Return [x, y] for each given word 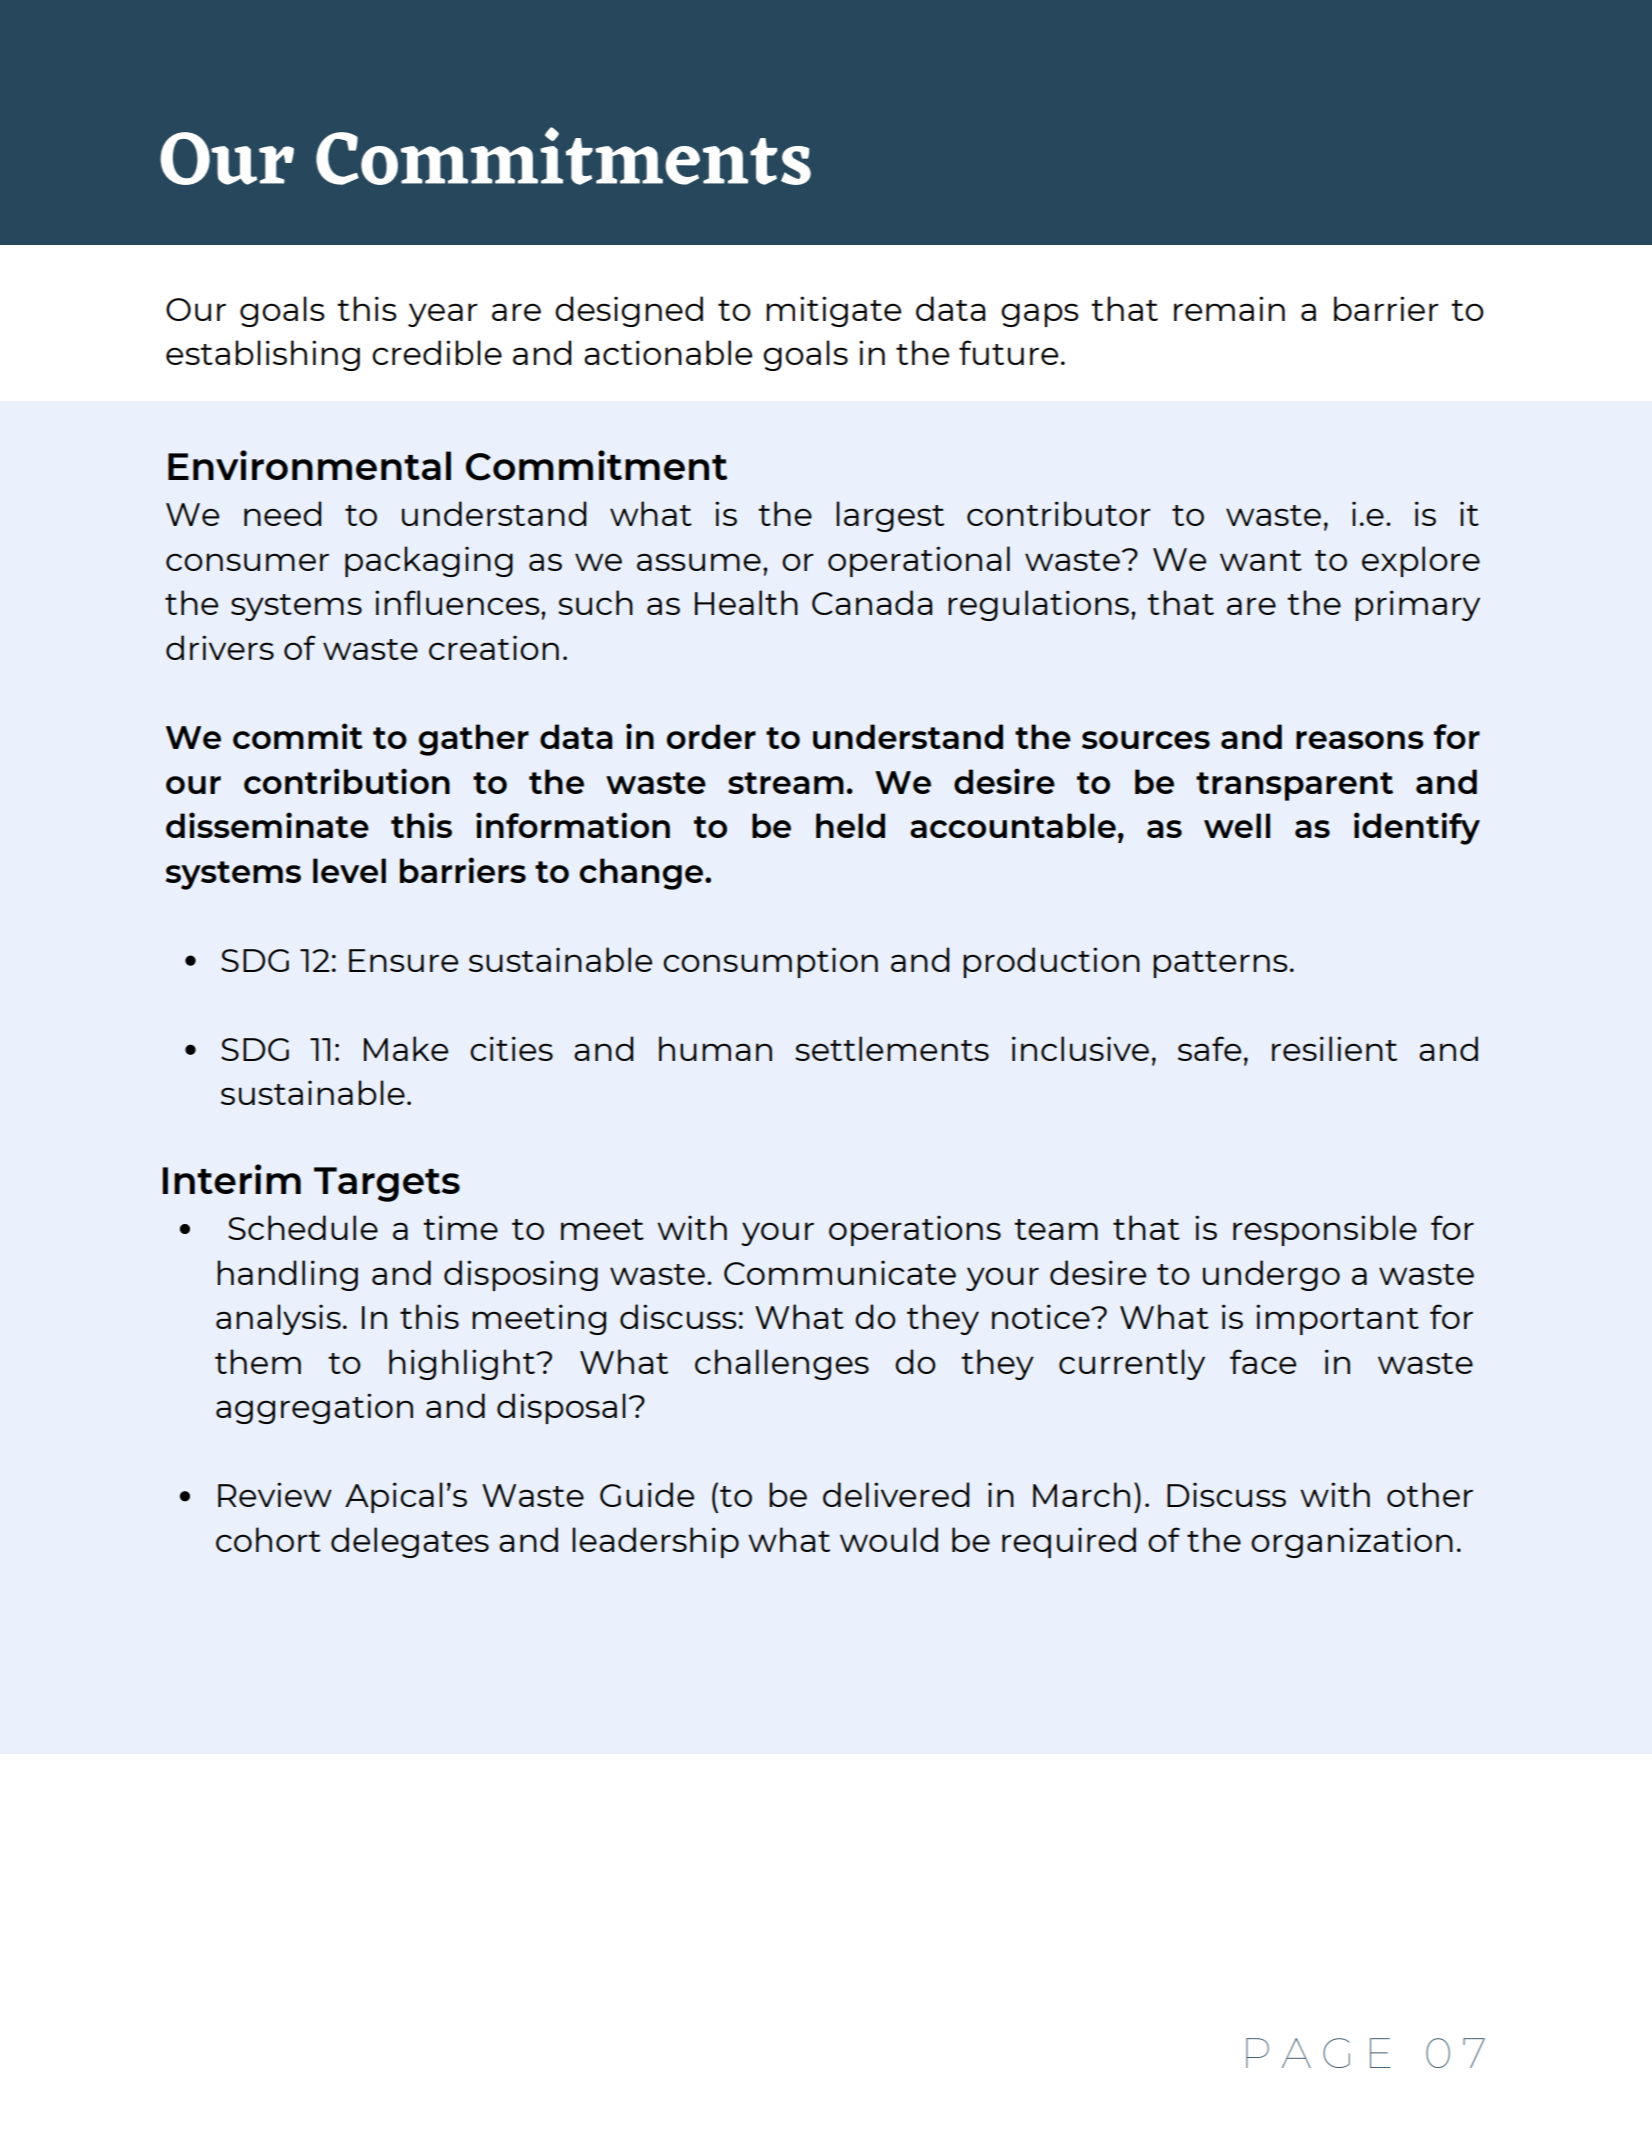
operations [915, 1230]
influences [458, 602]
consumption [770, 962]
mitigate [833, 311]
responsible [1325, 1230]
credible [437, 352]
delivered [896, 1494]
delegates [410, 1542]
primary [1417, 605]
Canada [872, 602]
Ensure [403, 960]
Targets [387, 1184]
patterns [1220, 964]
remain [1229, 308]
